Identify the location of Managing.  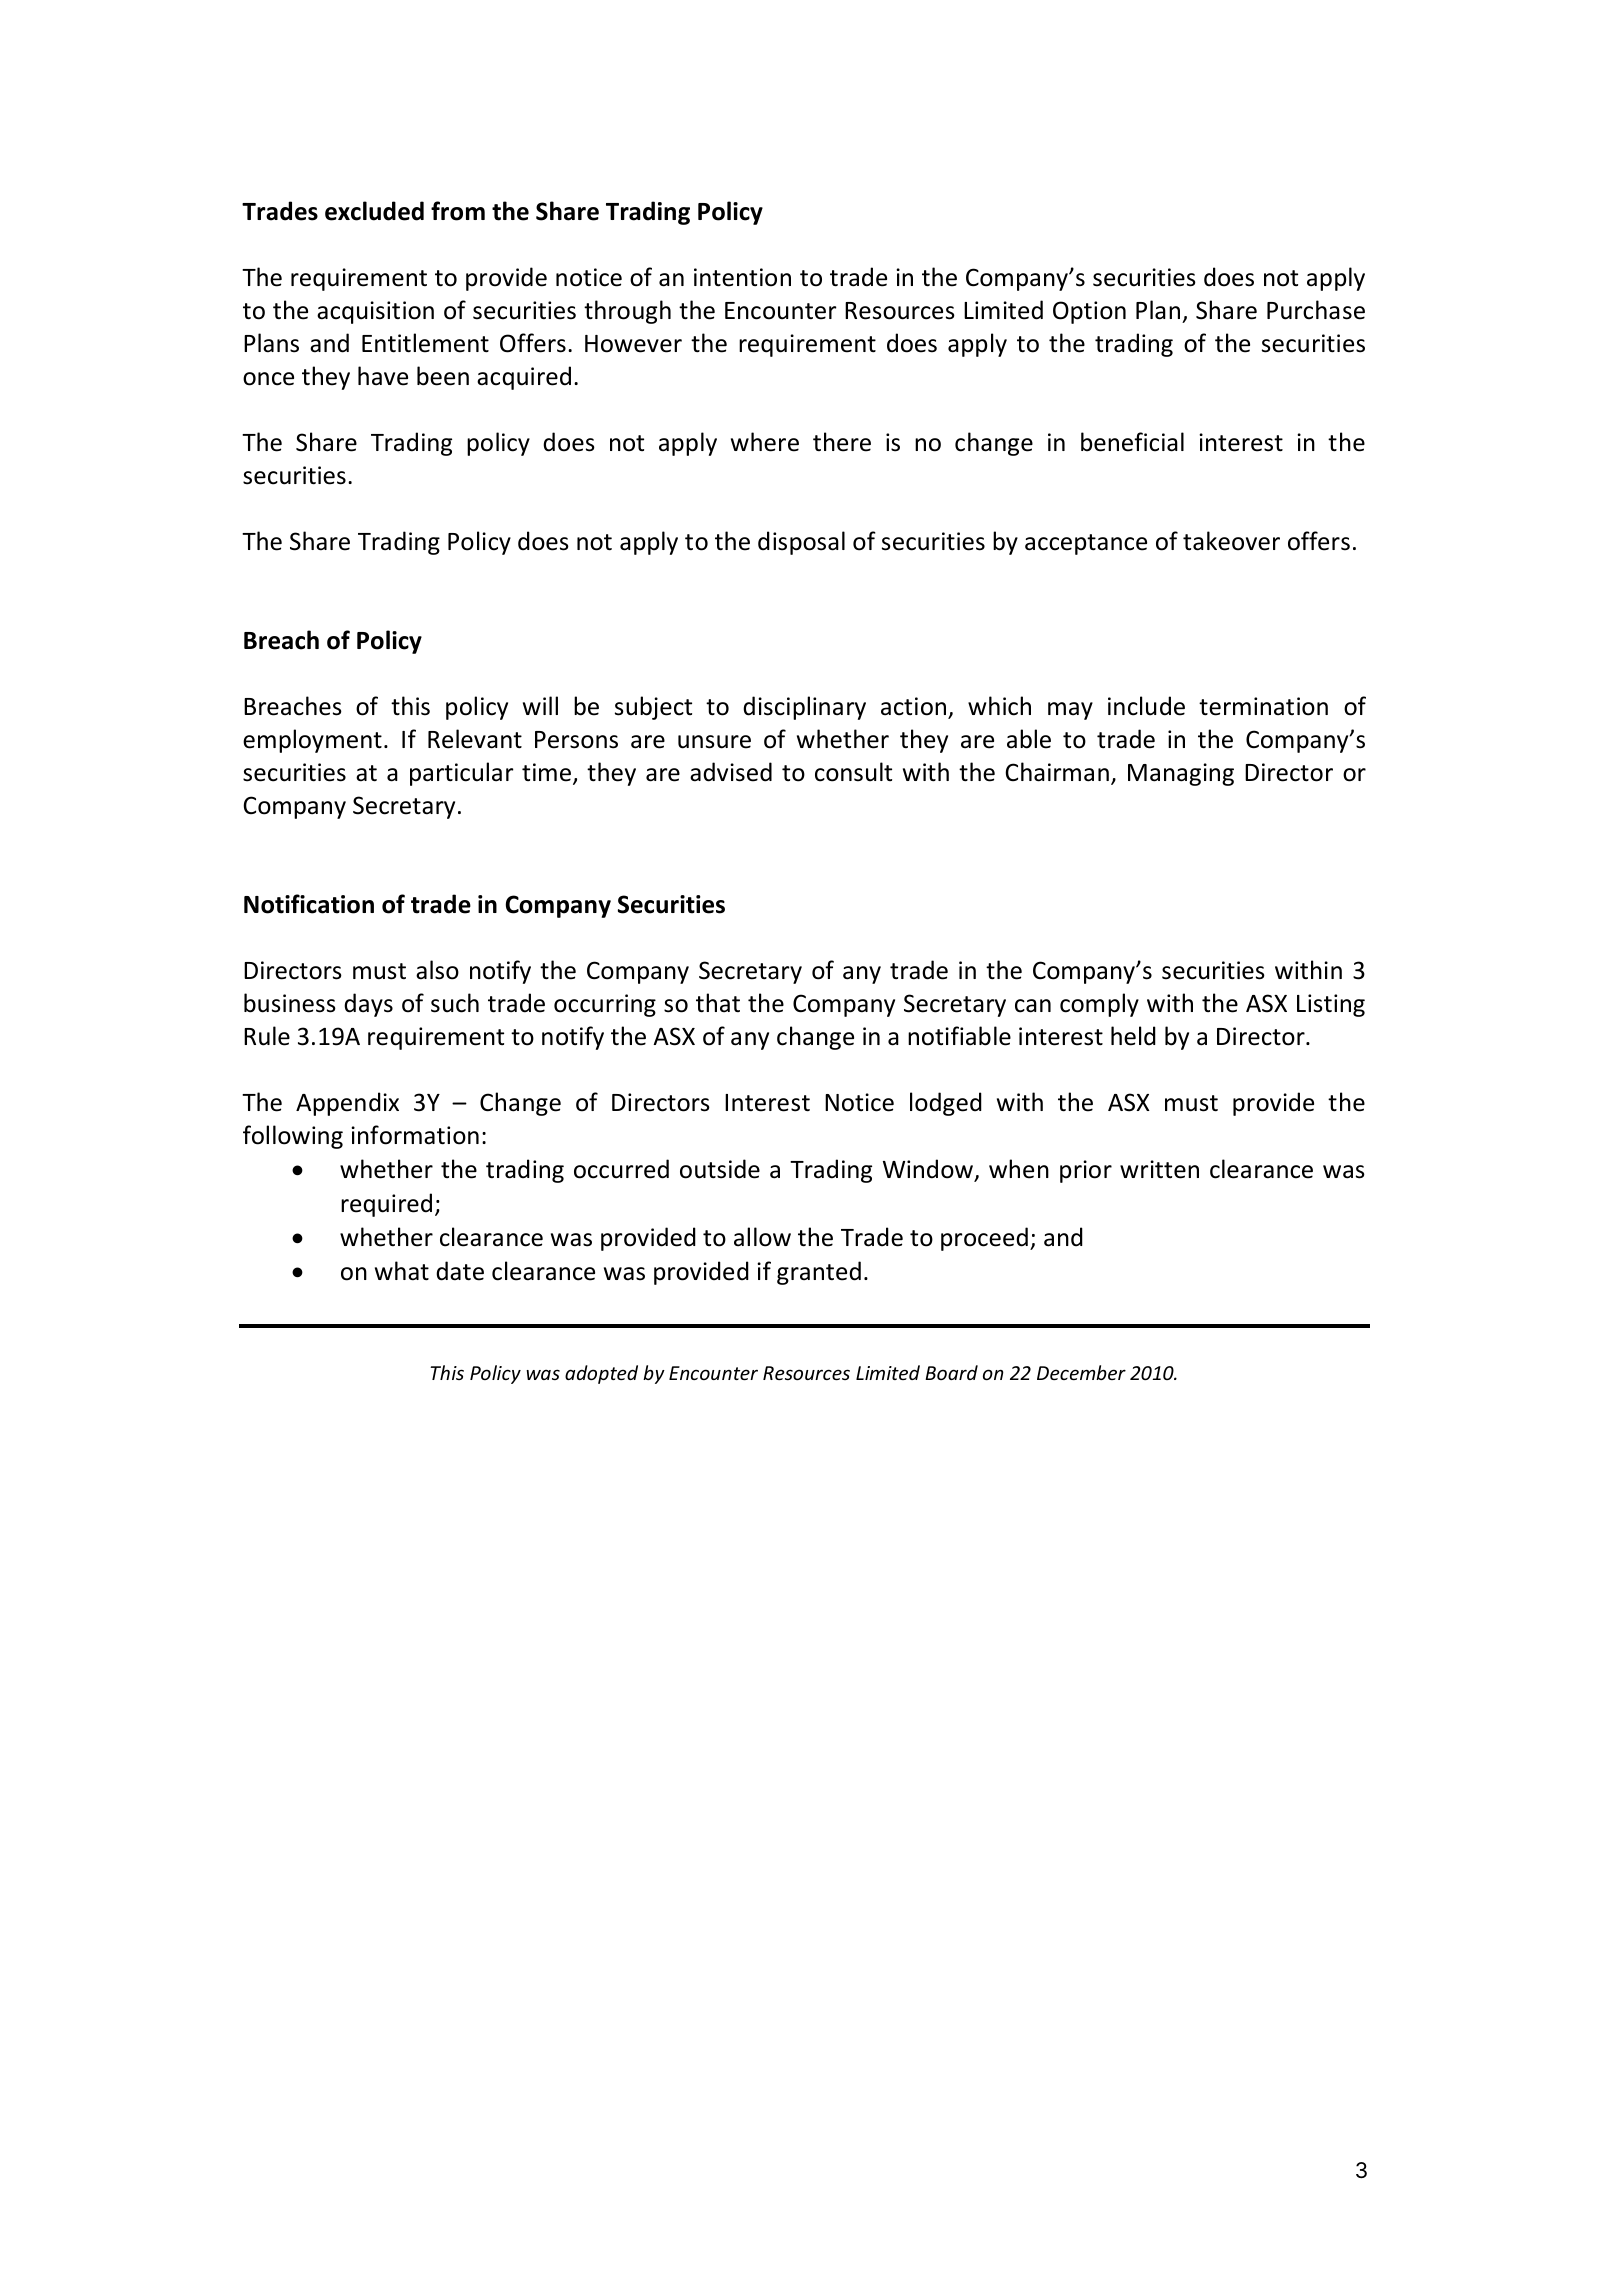
(1181, 774).
